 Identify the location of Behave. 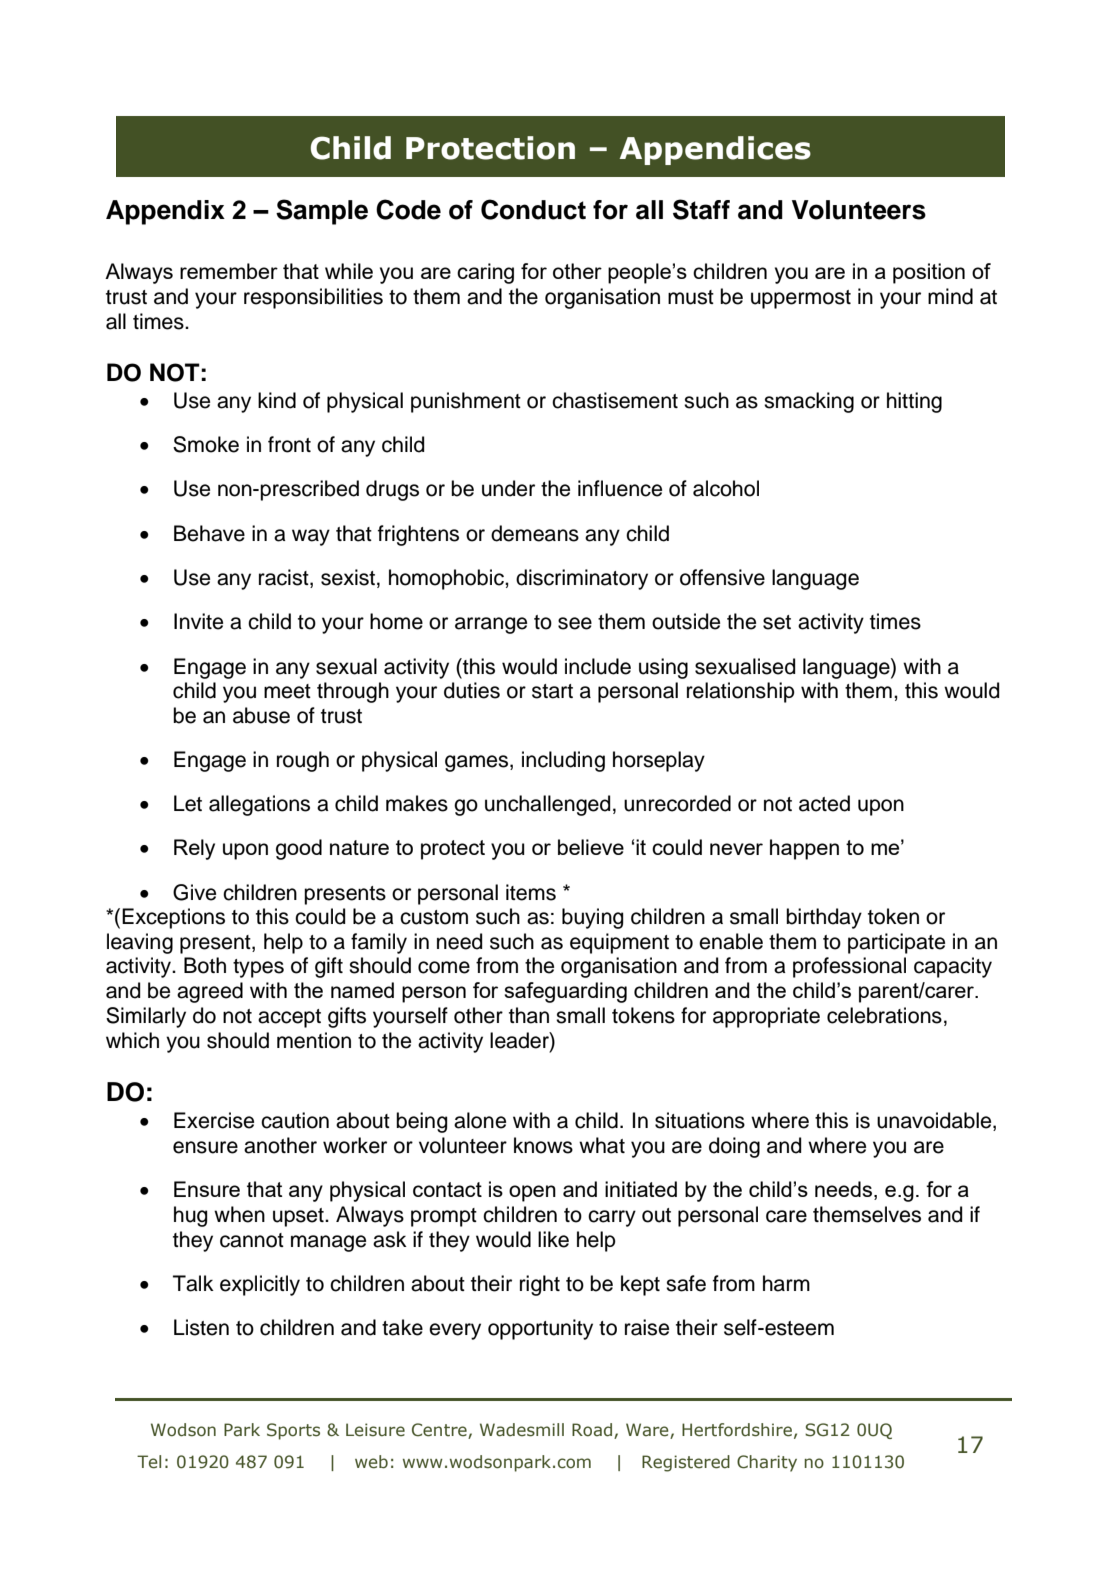
(209, 533).
